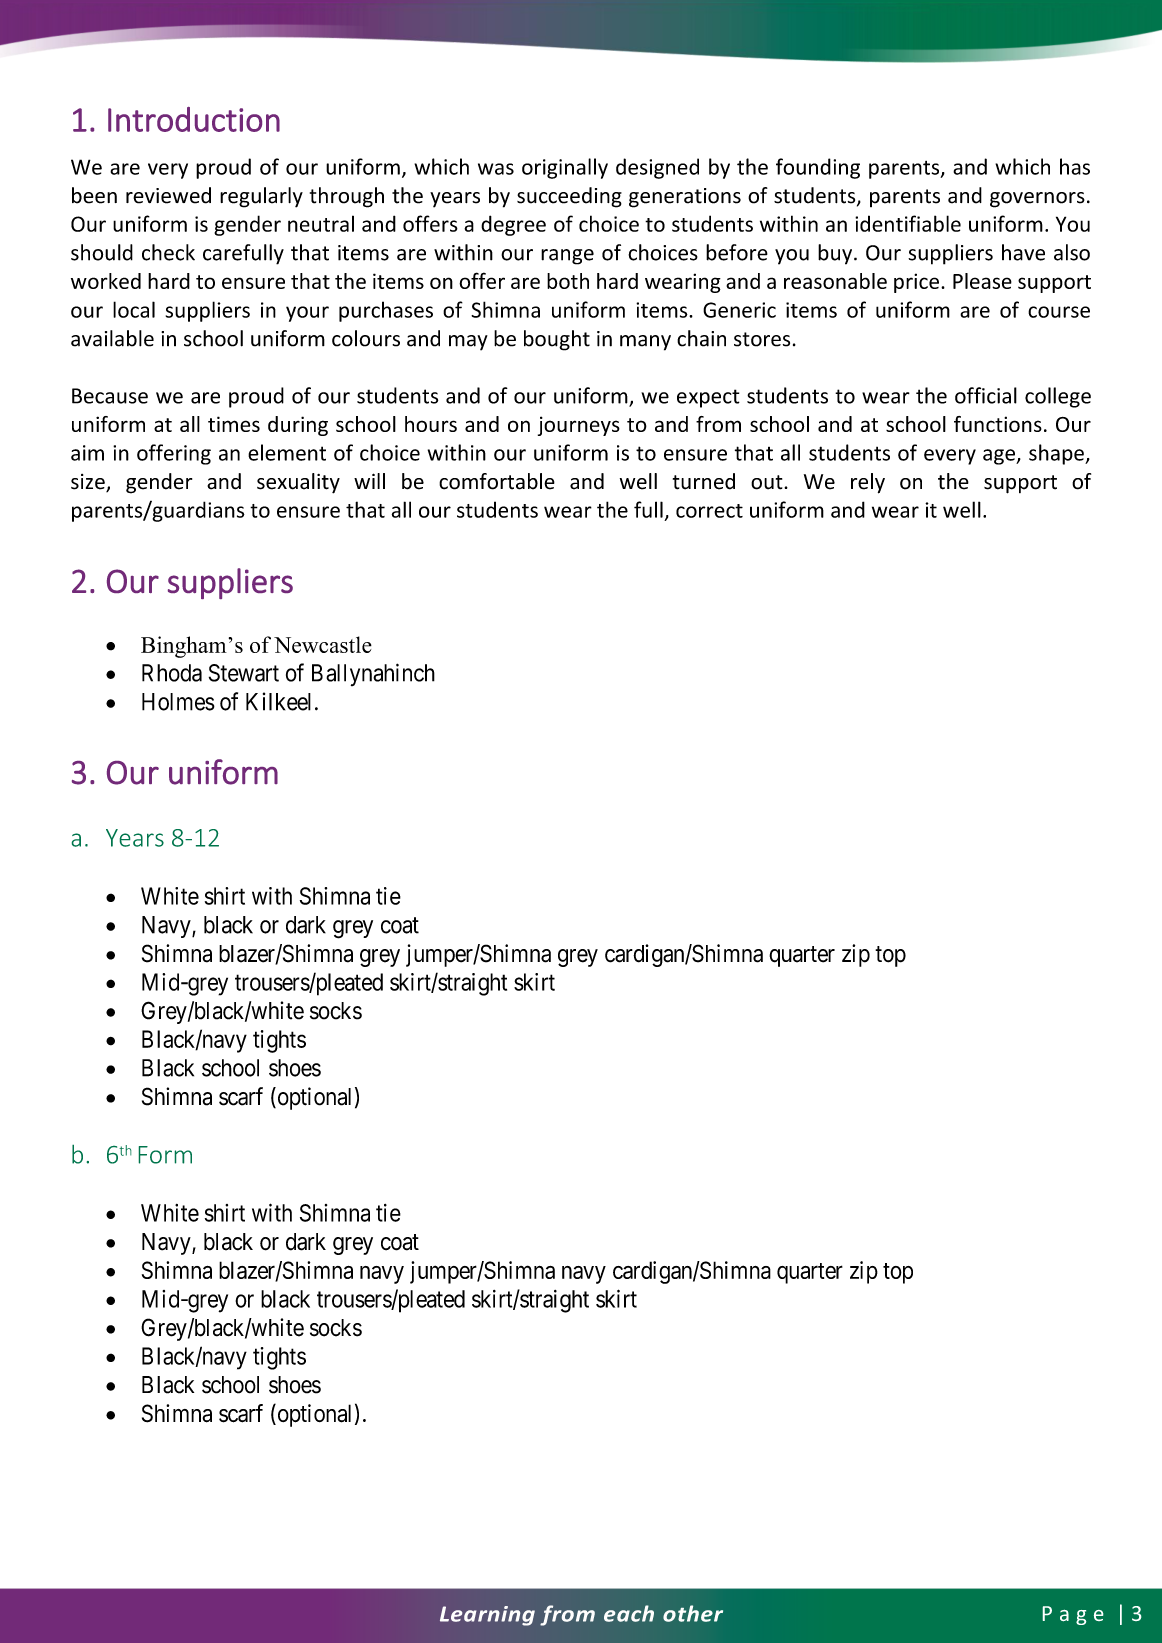 The width and height of the document is (1162, 1643). I want to click on Holmes, so click(178, 702).
